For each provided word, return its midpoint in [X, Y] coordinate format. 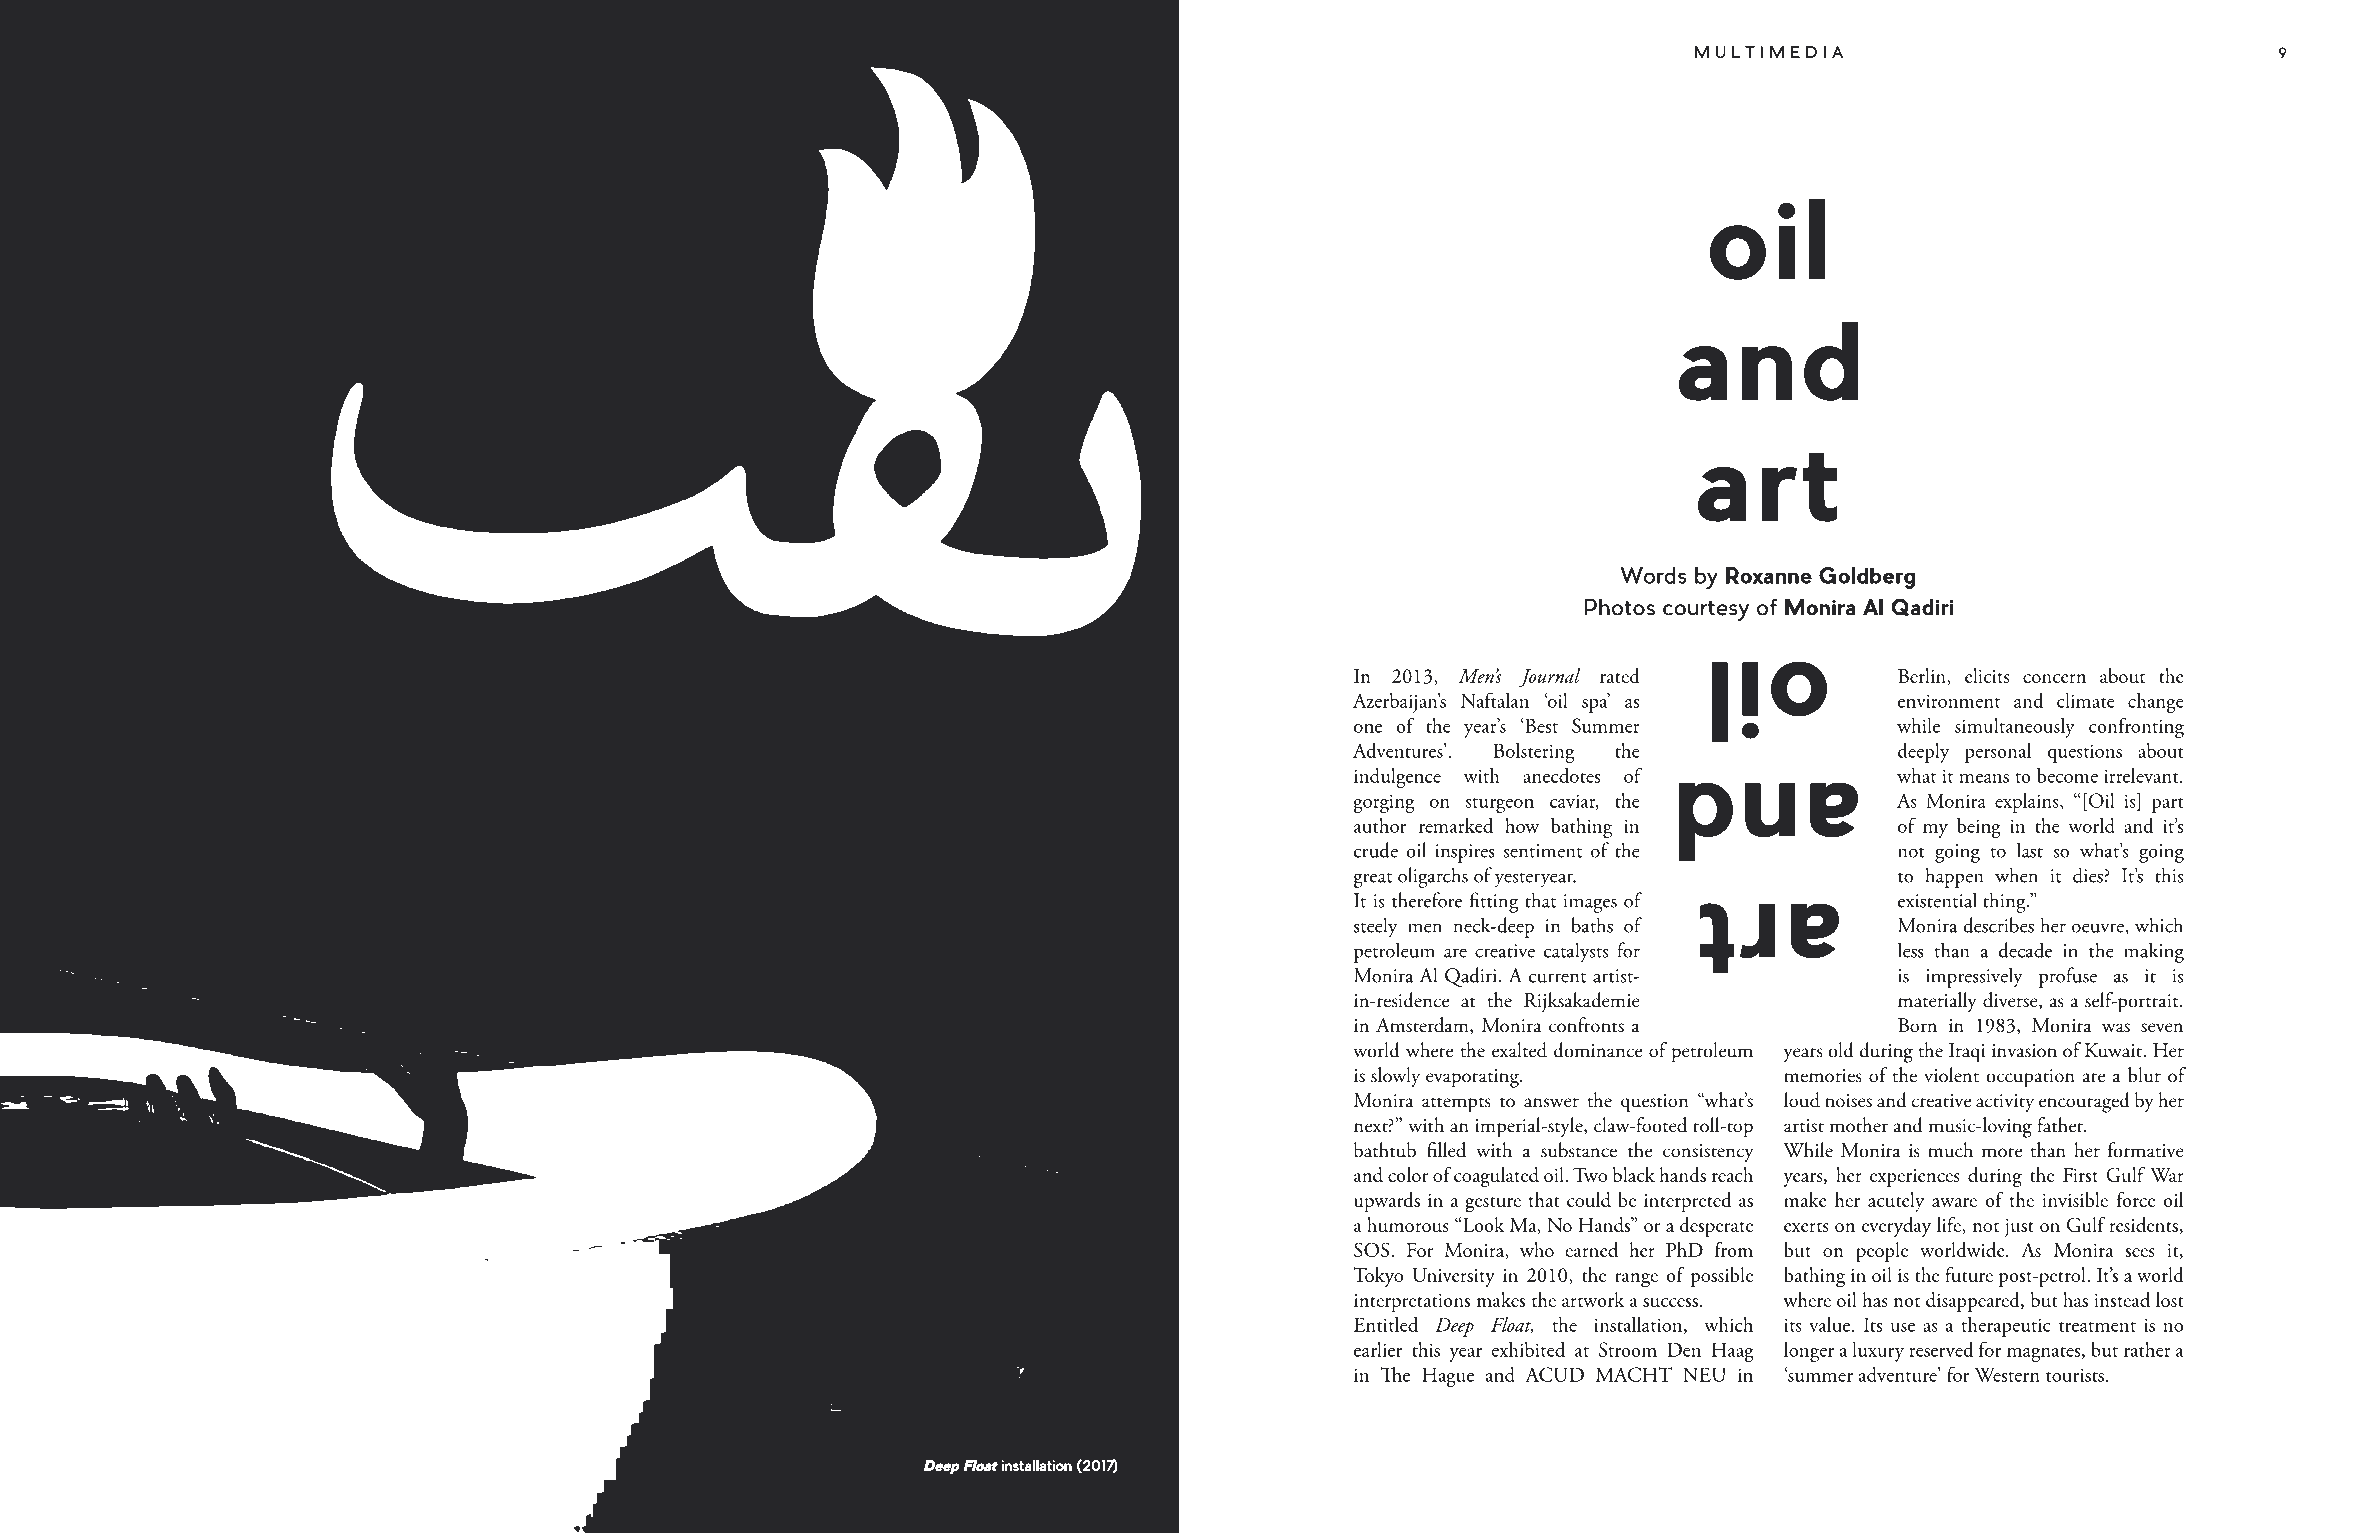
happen [1954, 877]
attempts [1456, 1105]
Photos [1619, 607]
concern [2054, 678]
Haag [1733, 1352]
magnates [2045, 1354]
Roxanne [1769, 575]
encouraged [2084, 1102]
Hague [1448, 1377]
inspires [1465, 853]
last [2030, 850]
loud [1802, 1100]
